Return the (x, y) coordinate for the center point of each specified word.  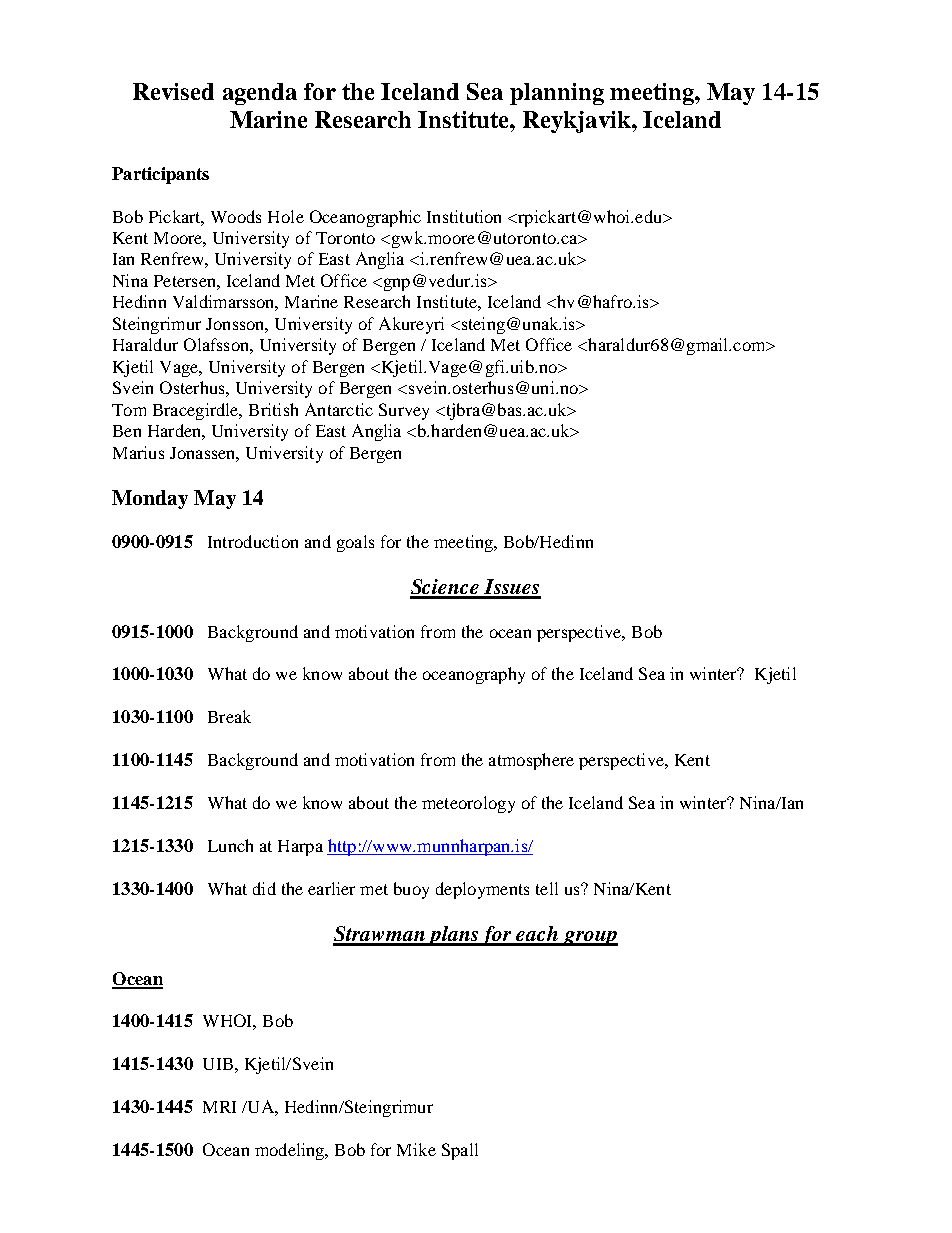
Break (229, 716)
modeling (291, 1151)
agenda (260, 94)
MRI (219, 1107)
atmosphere (531, 761)
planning (557, 94)
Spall (460, 1151)
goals (355, 543)
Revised (173, 91)
